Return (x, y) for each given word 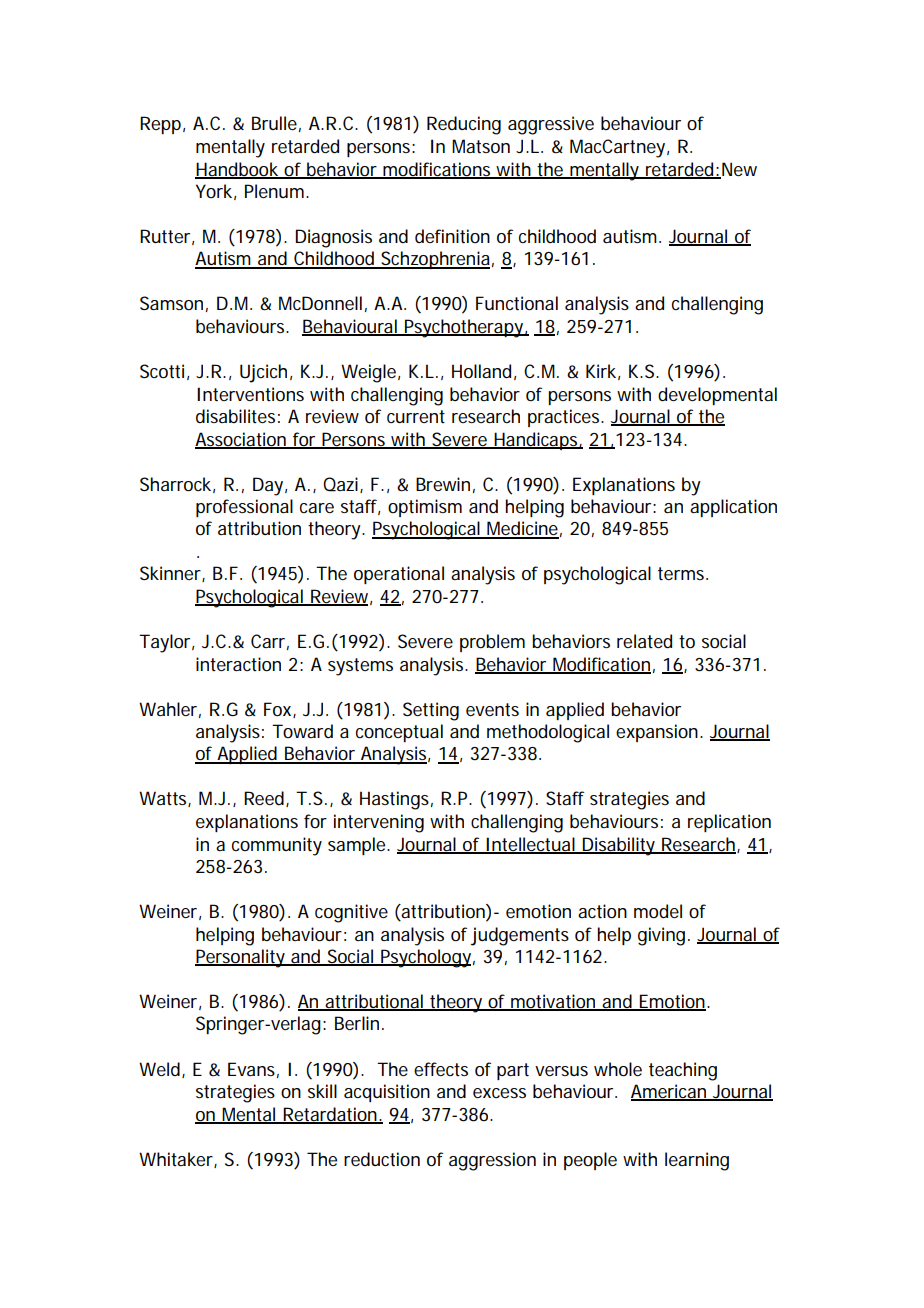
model (658, 911)
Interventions (250, 394)
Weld (159, 1069)
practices (565, 418)
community (277, 846)
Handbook (238, 170)
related (644, 641)
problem (492, 643)
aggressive (551, 125)
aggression (492, 1161)
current (416, 416)
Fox (279, 710)
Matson (481, 146)
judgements (520, 936)
